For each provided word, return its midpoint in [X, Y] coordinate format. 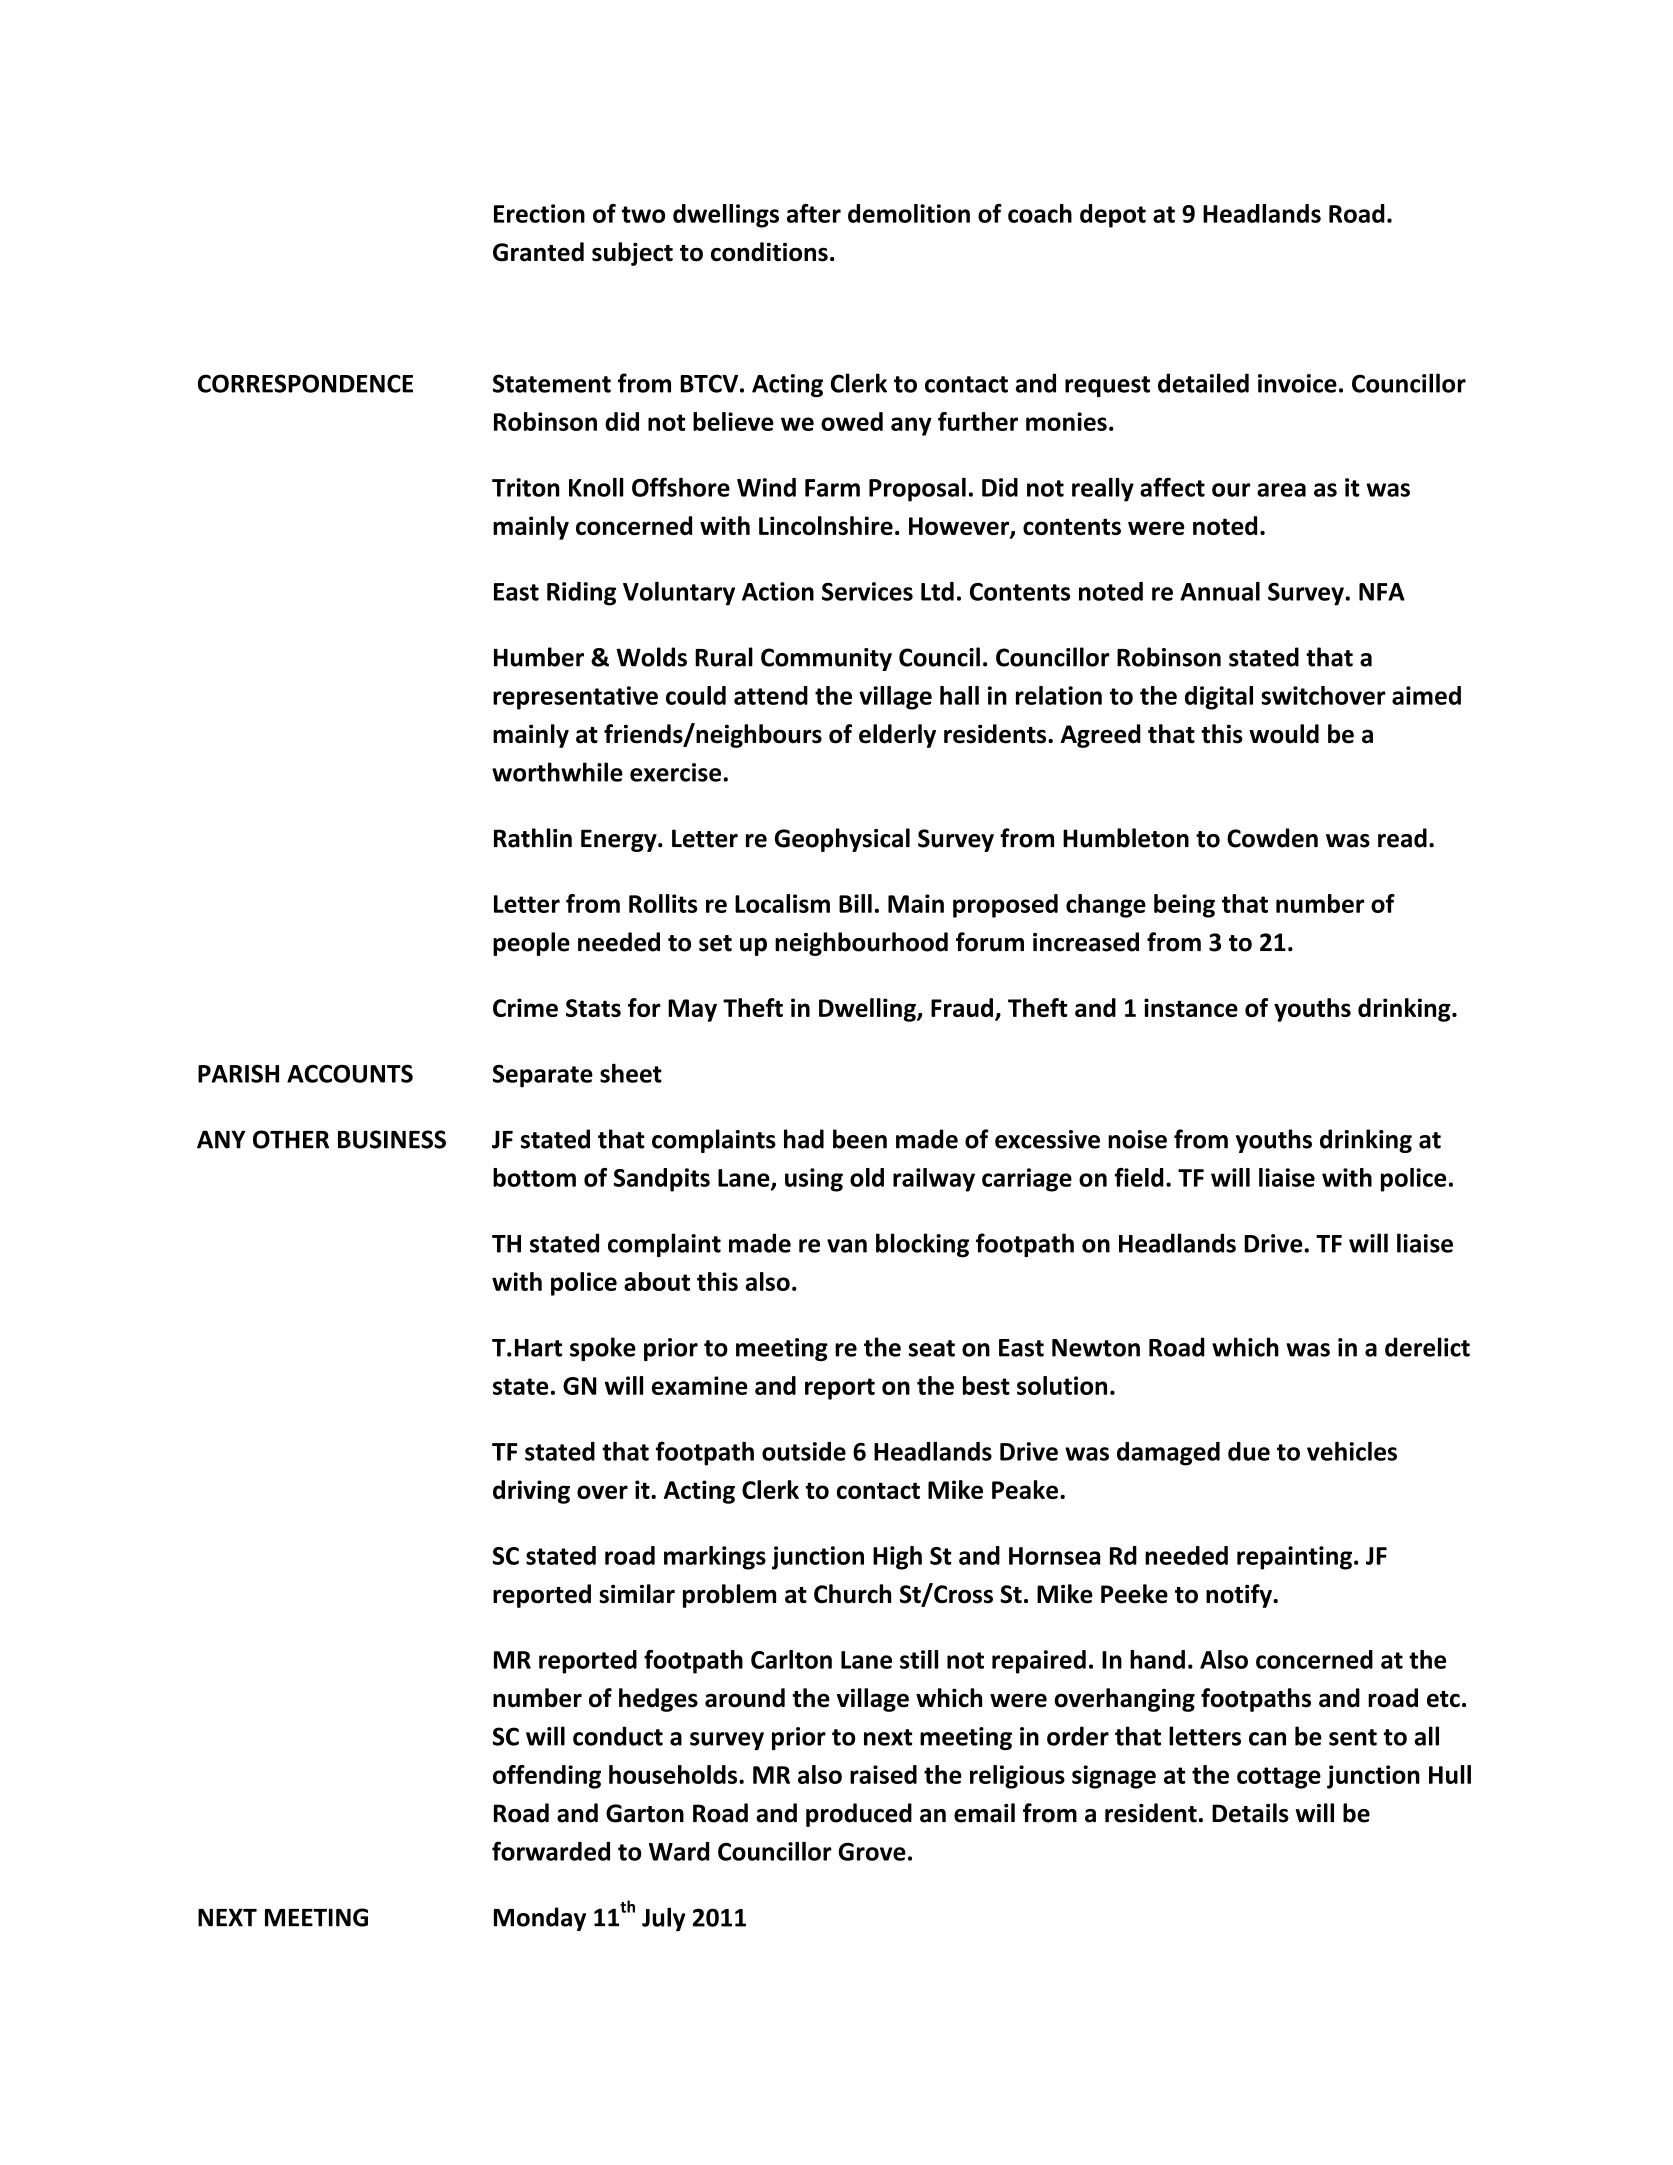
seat [932, 1348]
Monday [540, 1919]
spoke [603, 1349]
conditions [769, 252]
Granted [538, 252]
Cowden [1272, 838]
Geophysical [842, 840]
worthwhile [557, 772]
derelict [1427, 1347]
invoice [1297, 383]
